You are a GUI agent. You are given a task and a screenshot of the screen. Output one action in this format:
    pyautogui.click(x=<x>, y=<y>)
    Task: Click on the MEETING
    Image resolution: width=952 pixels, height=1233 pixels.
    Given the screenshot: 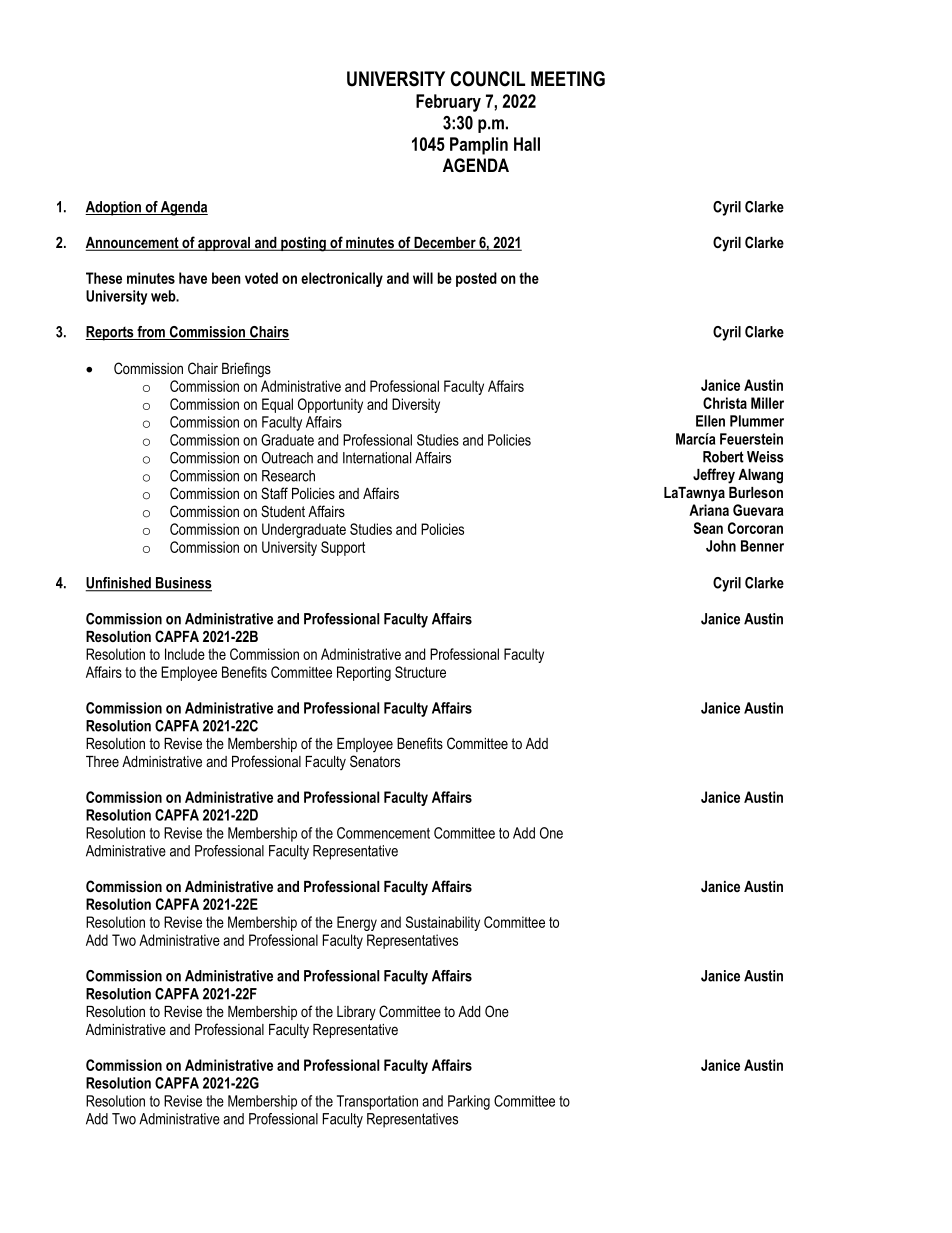 What is the action you would take?
    pyautogui.click(x=568, y=79)
